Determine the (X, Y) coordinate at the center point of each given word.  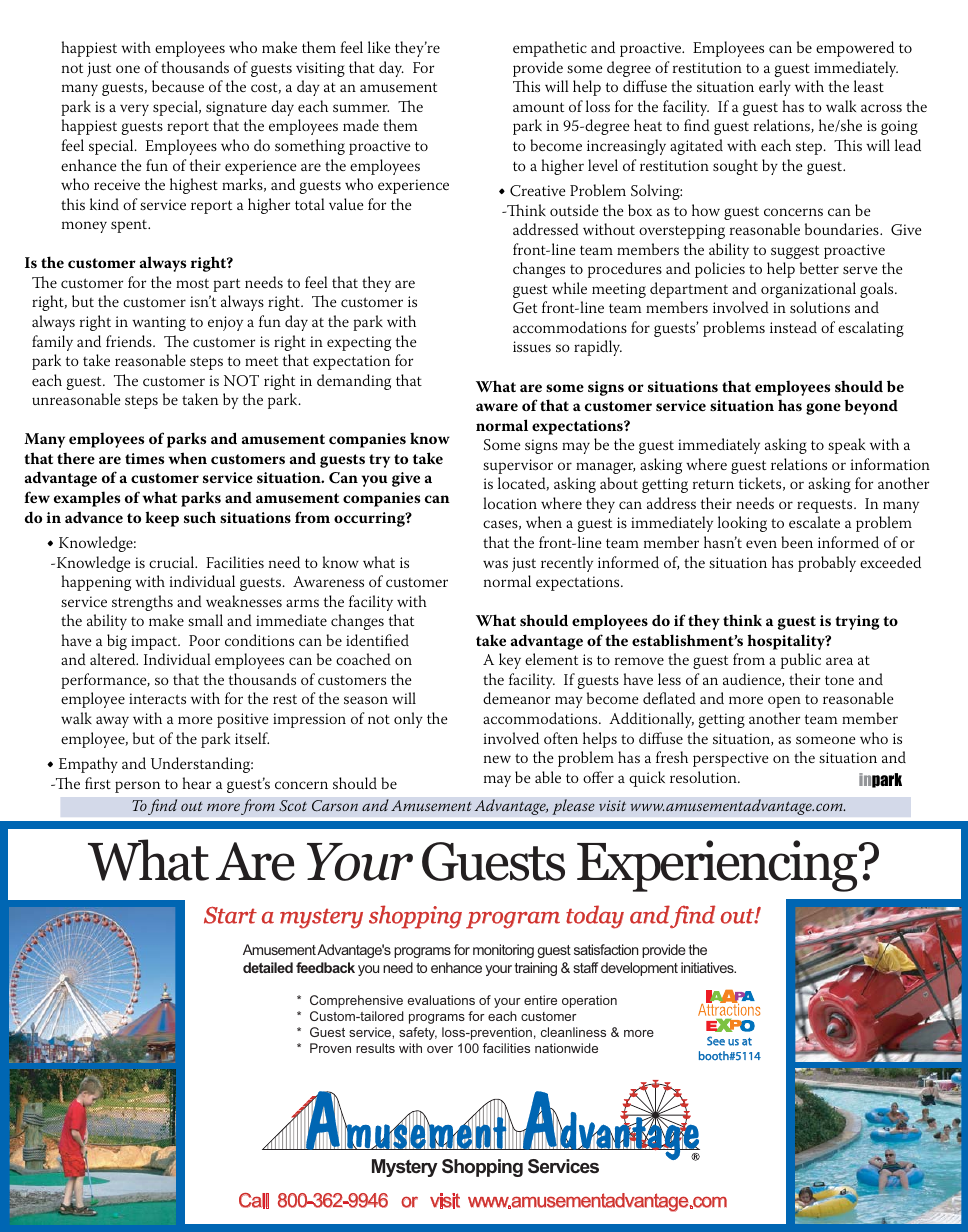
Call (254, 1201)
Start (230, 915)
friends (130, 341)
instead (793, 327)
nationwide (566, 1048)
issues (532, 346)
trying (857, 622)
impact (155, 642)
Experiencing (718, 866)
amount (538, 107)
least (869, 86)
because (178, 86)
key (510, 661)
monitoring (503, 951)
